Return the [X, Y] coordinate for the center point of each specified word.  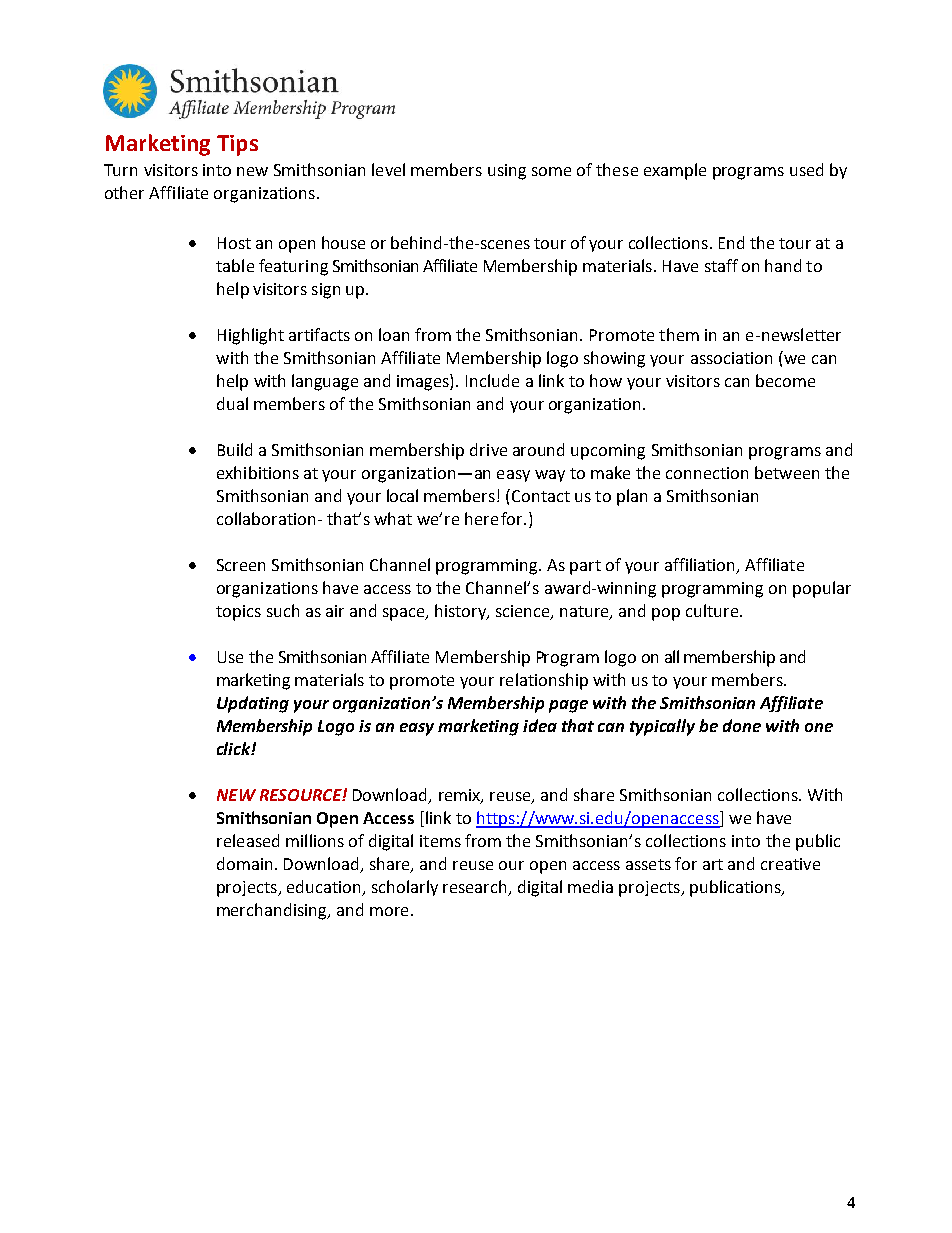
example [675, 171]
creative [790, 864]
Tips [237, 145]
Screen [241, 565]
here [481, 518]
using [507, 172]
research [474, 886]
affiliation [701, 566]
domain [244, 863]
